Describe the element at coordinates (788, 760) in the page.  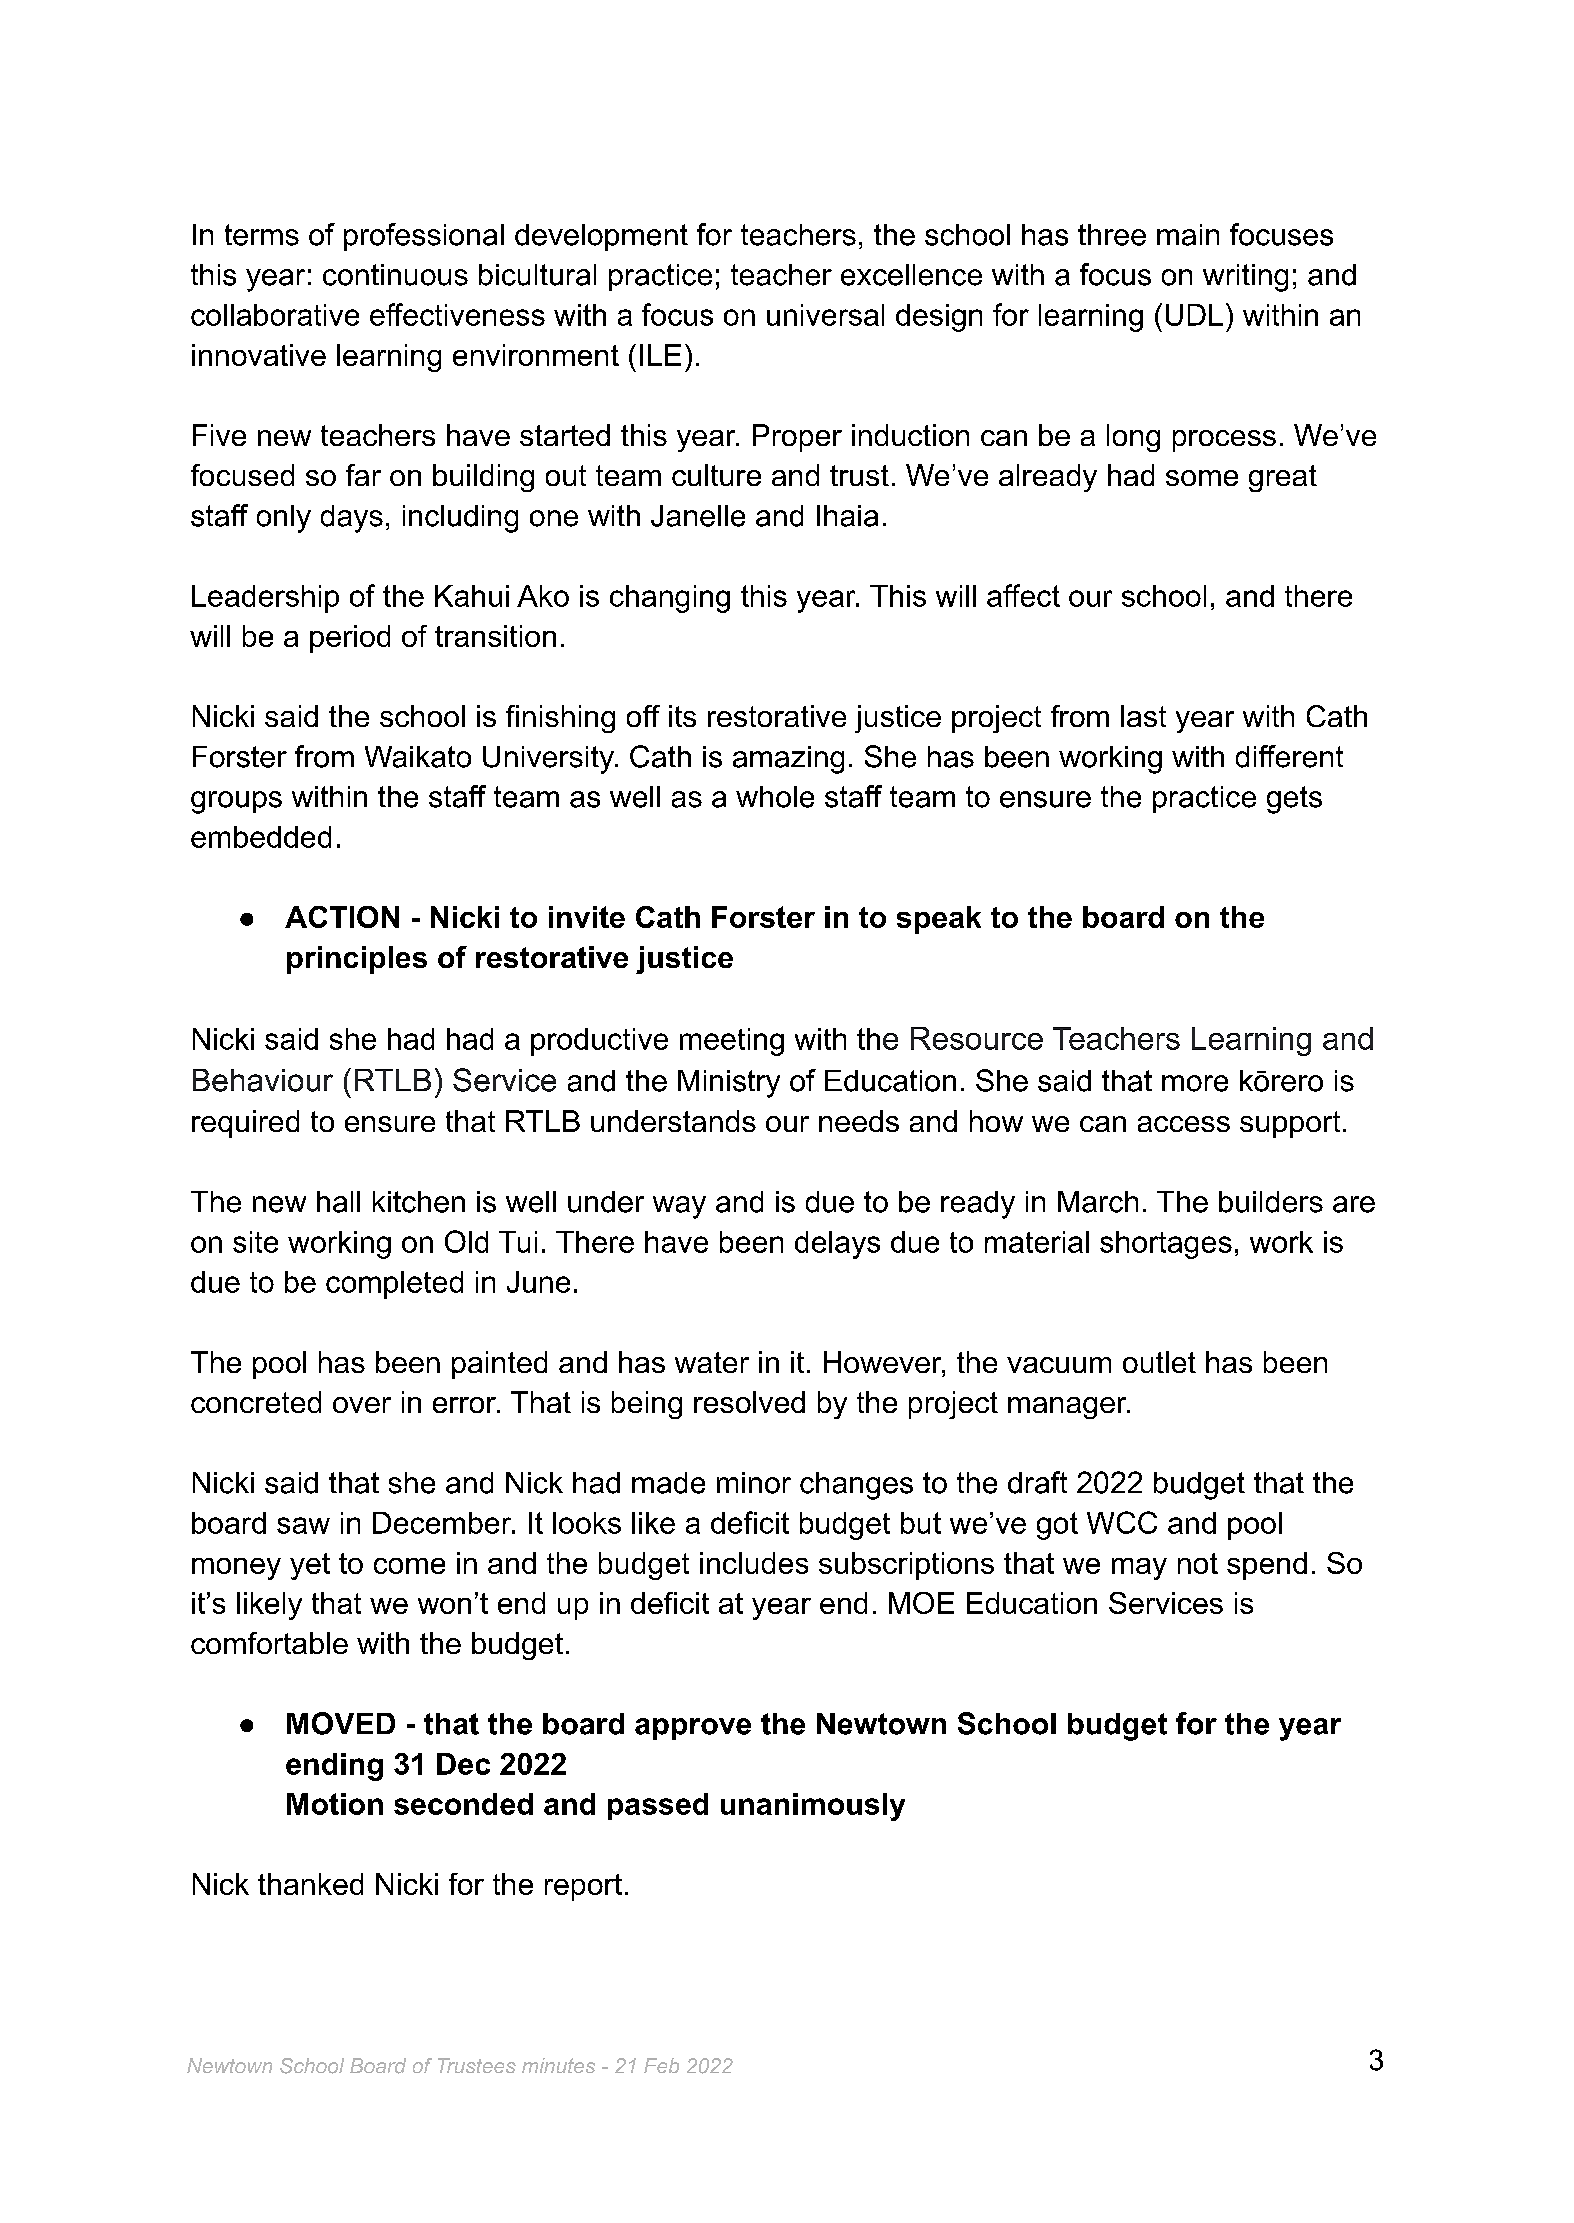
I see `amazing` at that location.
